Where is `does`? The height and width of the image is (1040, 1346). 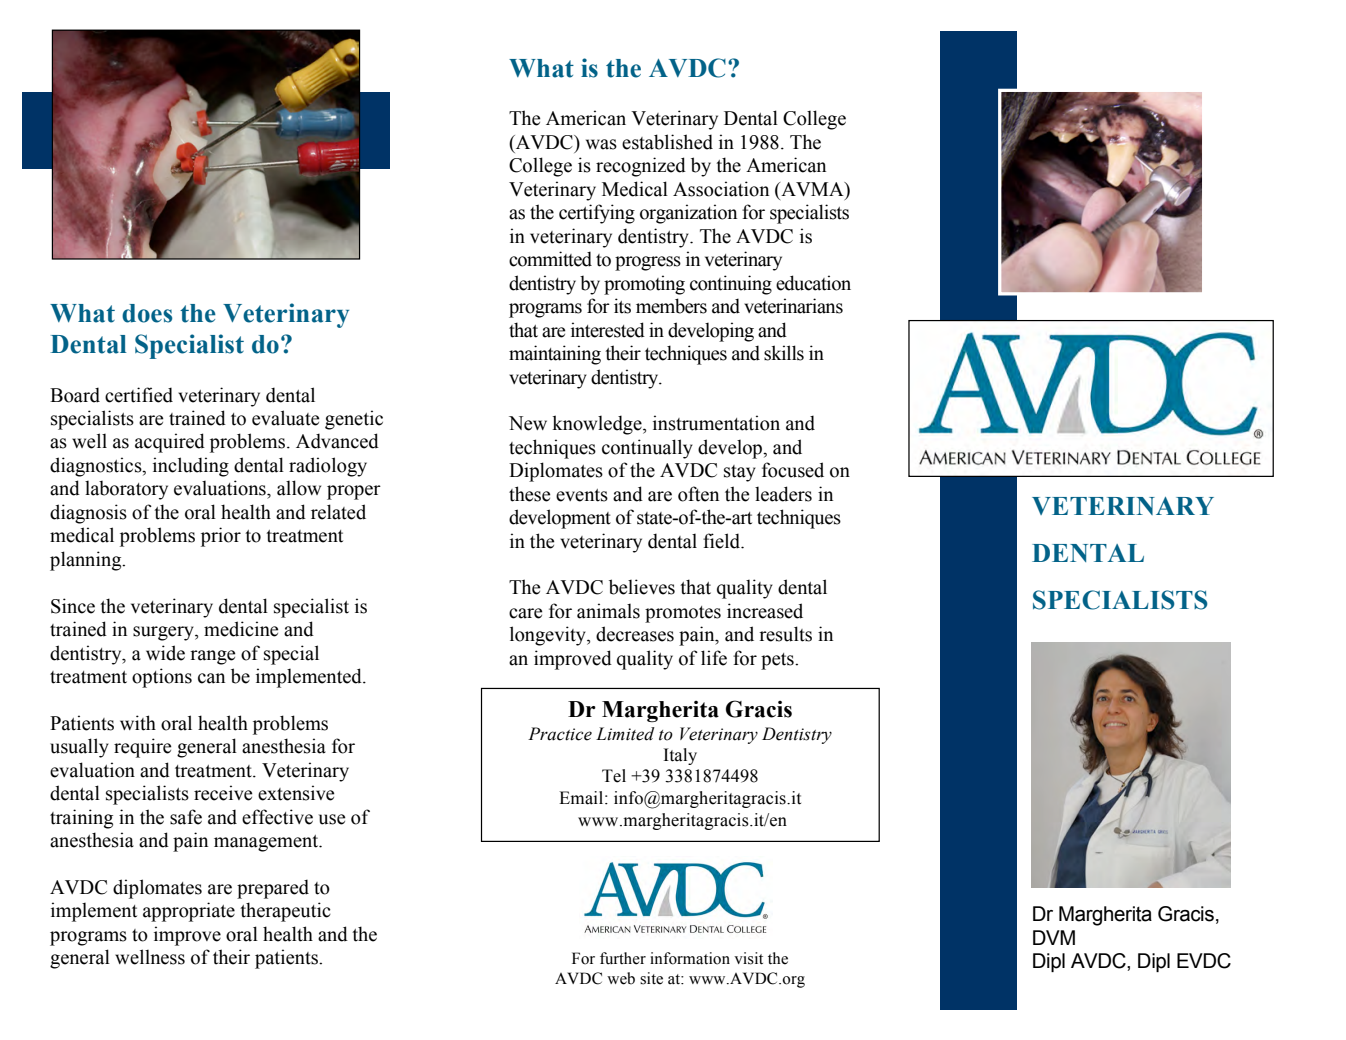
does is located at coordinates (147, 313).
